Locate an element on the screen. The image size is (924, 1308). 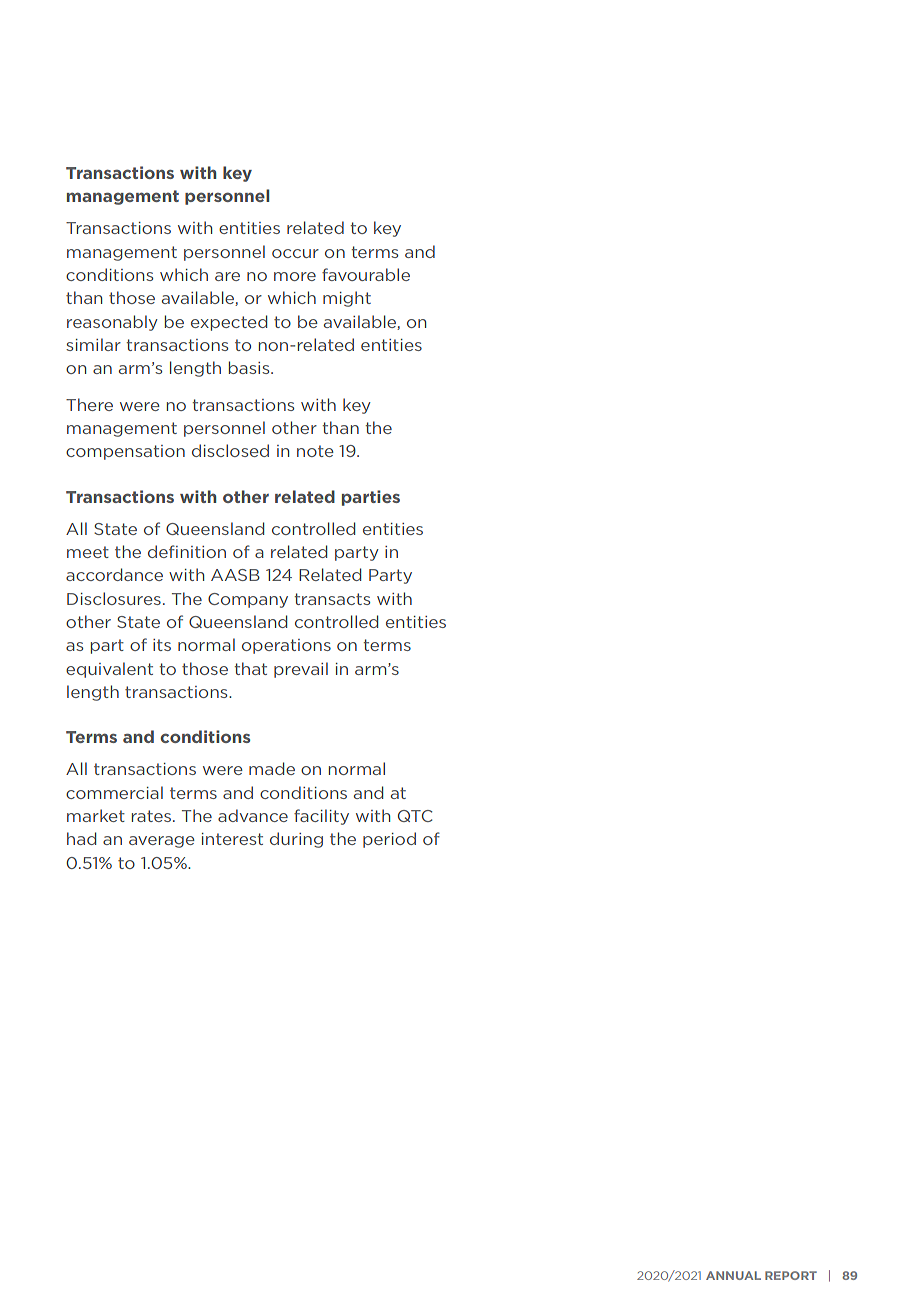
REPORT is located at coordinates (791, 1275).
